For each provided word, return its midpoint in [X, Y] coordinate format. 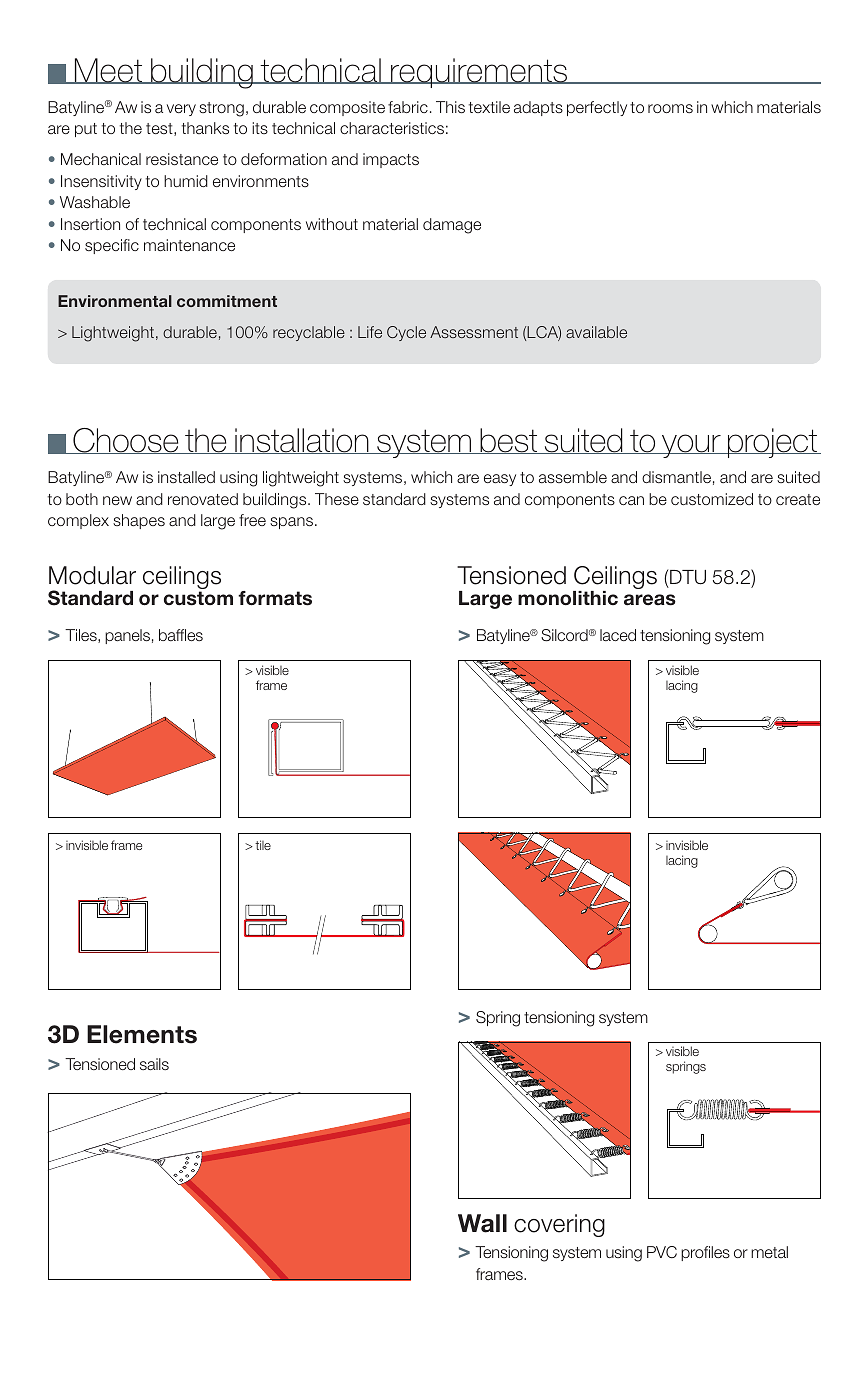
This [450, 107]
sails [154, 1064]
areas [650, 600]
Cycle [406, 333]
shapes [139, 521]
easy [500, 480]
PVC [662, 1252]
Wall [482, 1223]
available [596, 332]
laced [618, 635]
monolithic [568, 598]
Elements [142, 1034]
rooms [670, 108]
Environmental [115, 301]
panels [127, 636]
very [181, 110]
